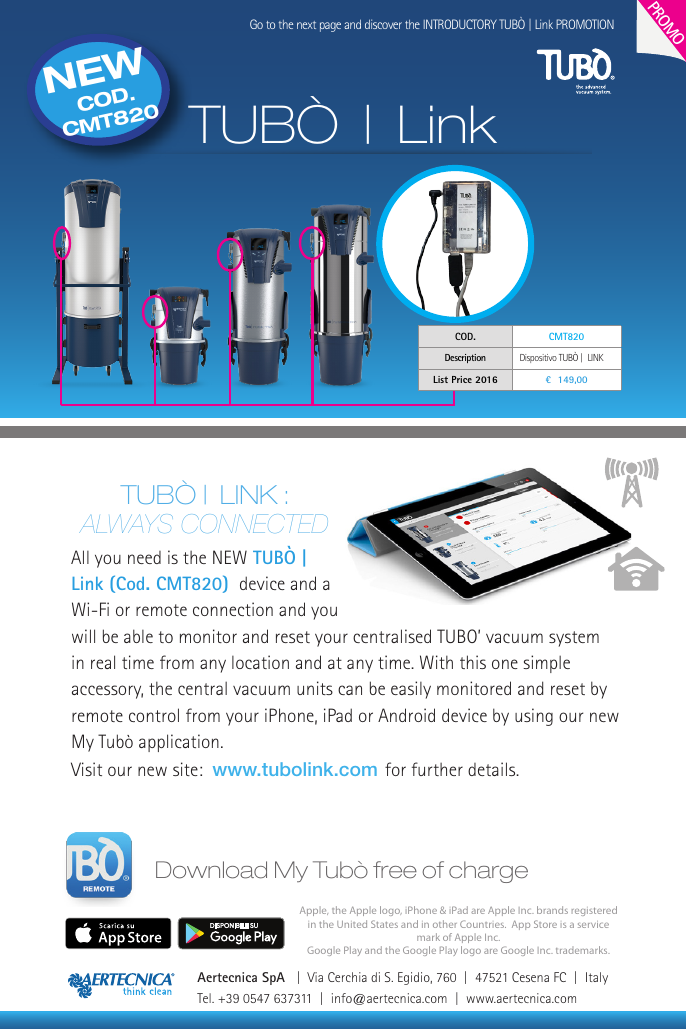 The image size is (686, 1029). Describe the element at coordinates (205, 998) in the screenshot. I see `Tel` at that location.
